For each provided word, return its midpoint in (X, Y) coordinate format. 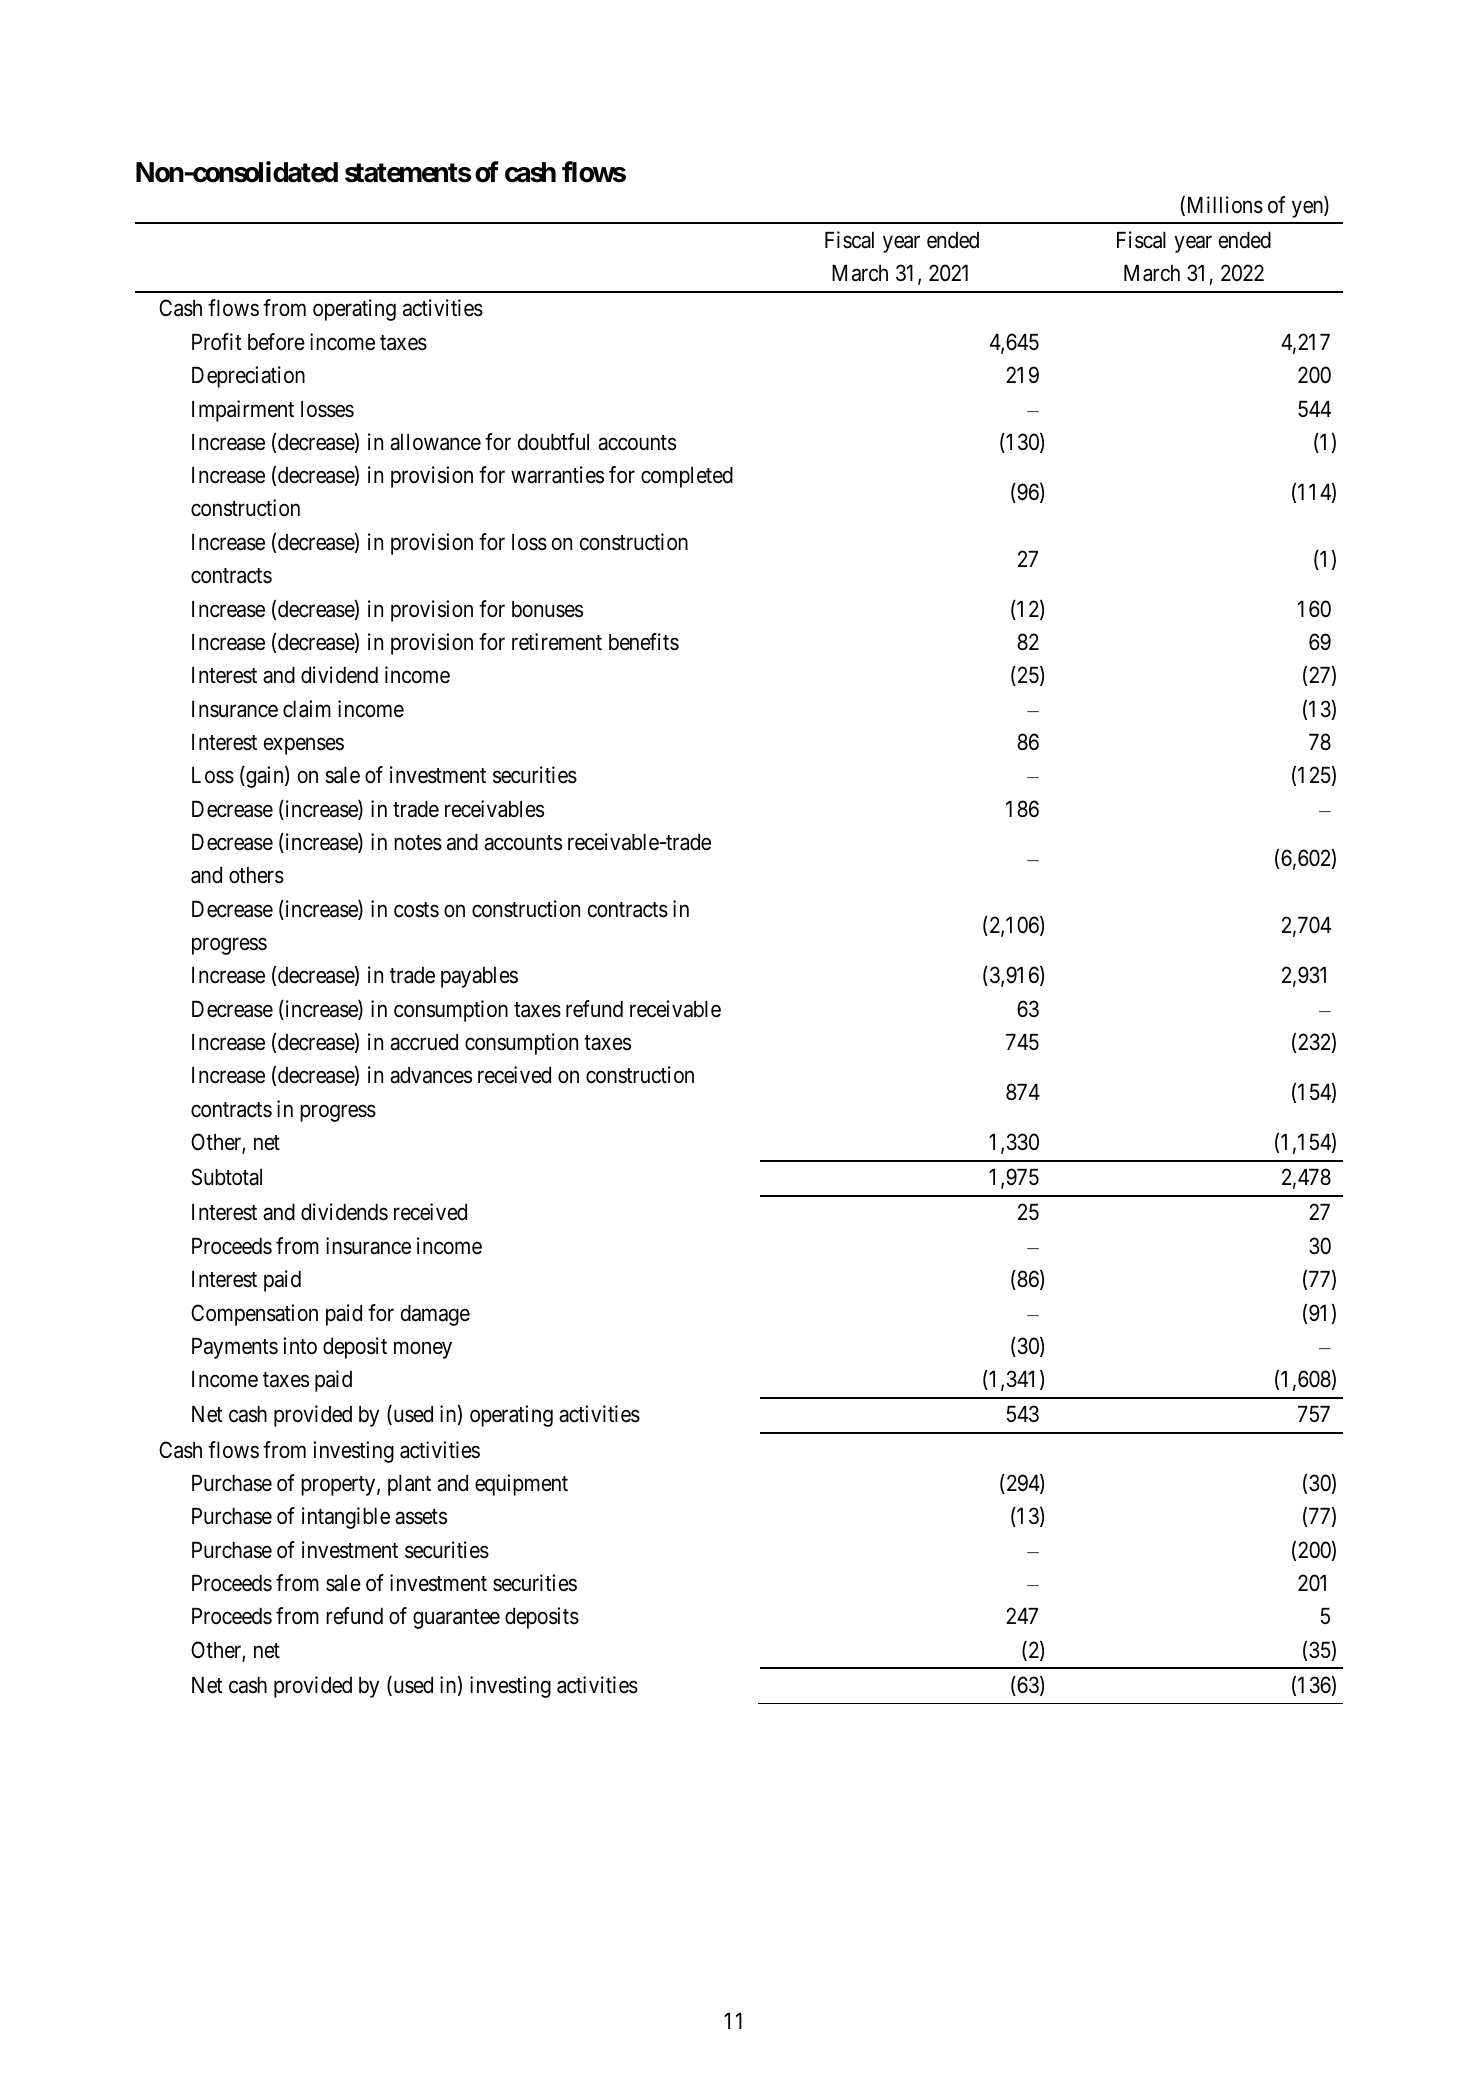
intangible (346, 1518)
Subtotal (226, 1177)
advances (431, 1075)
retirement (557, 642)
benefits (644, 642)
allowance (435, 442)
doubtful (553, 442)
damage (435, 1315)
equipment (521, 1485)
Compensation (254, 1315)
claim (307, 709)
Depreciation (248, 377)
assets (421, 1517)
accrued (424, 1042)
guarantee (456, 1619)
